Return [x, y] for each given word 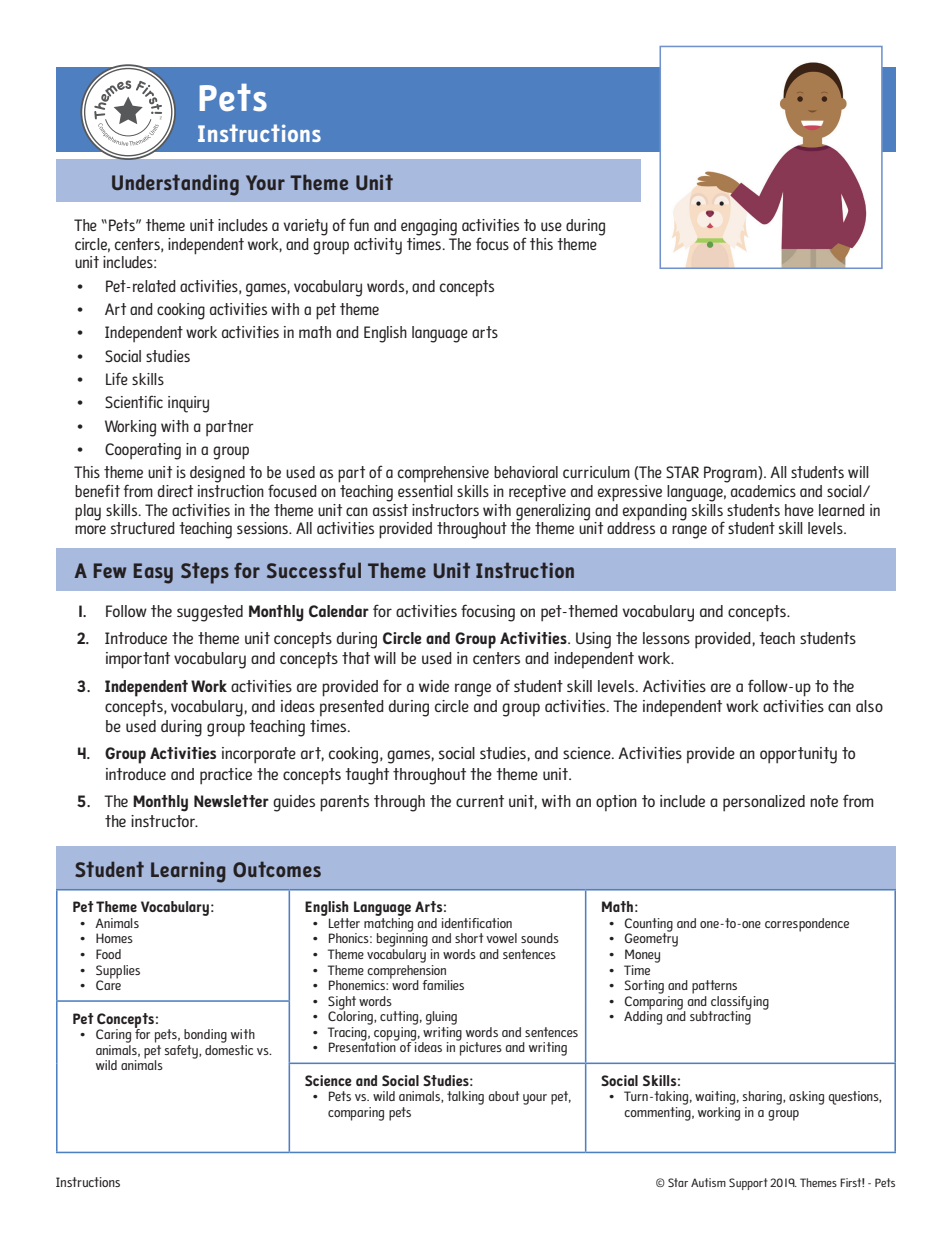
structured [143, 528]
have [799, 510]
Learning [188, 872]
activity [378, 246]
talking [465, 1098]
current [480, 801]
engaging [429, 227]
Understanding [175, 185]
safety [182, 1052]
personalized [764, 803]
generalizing [553, 512]
